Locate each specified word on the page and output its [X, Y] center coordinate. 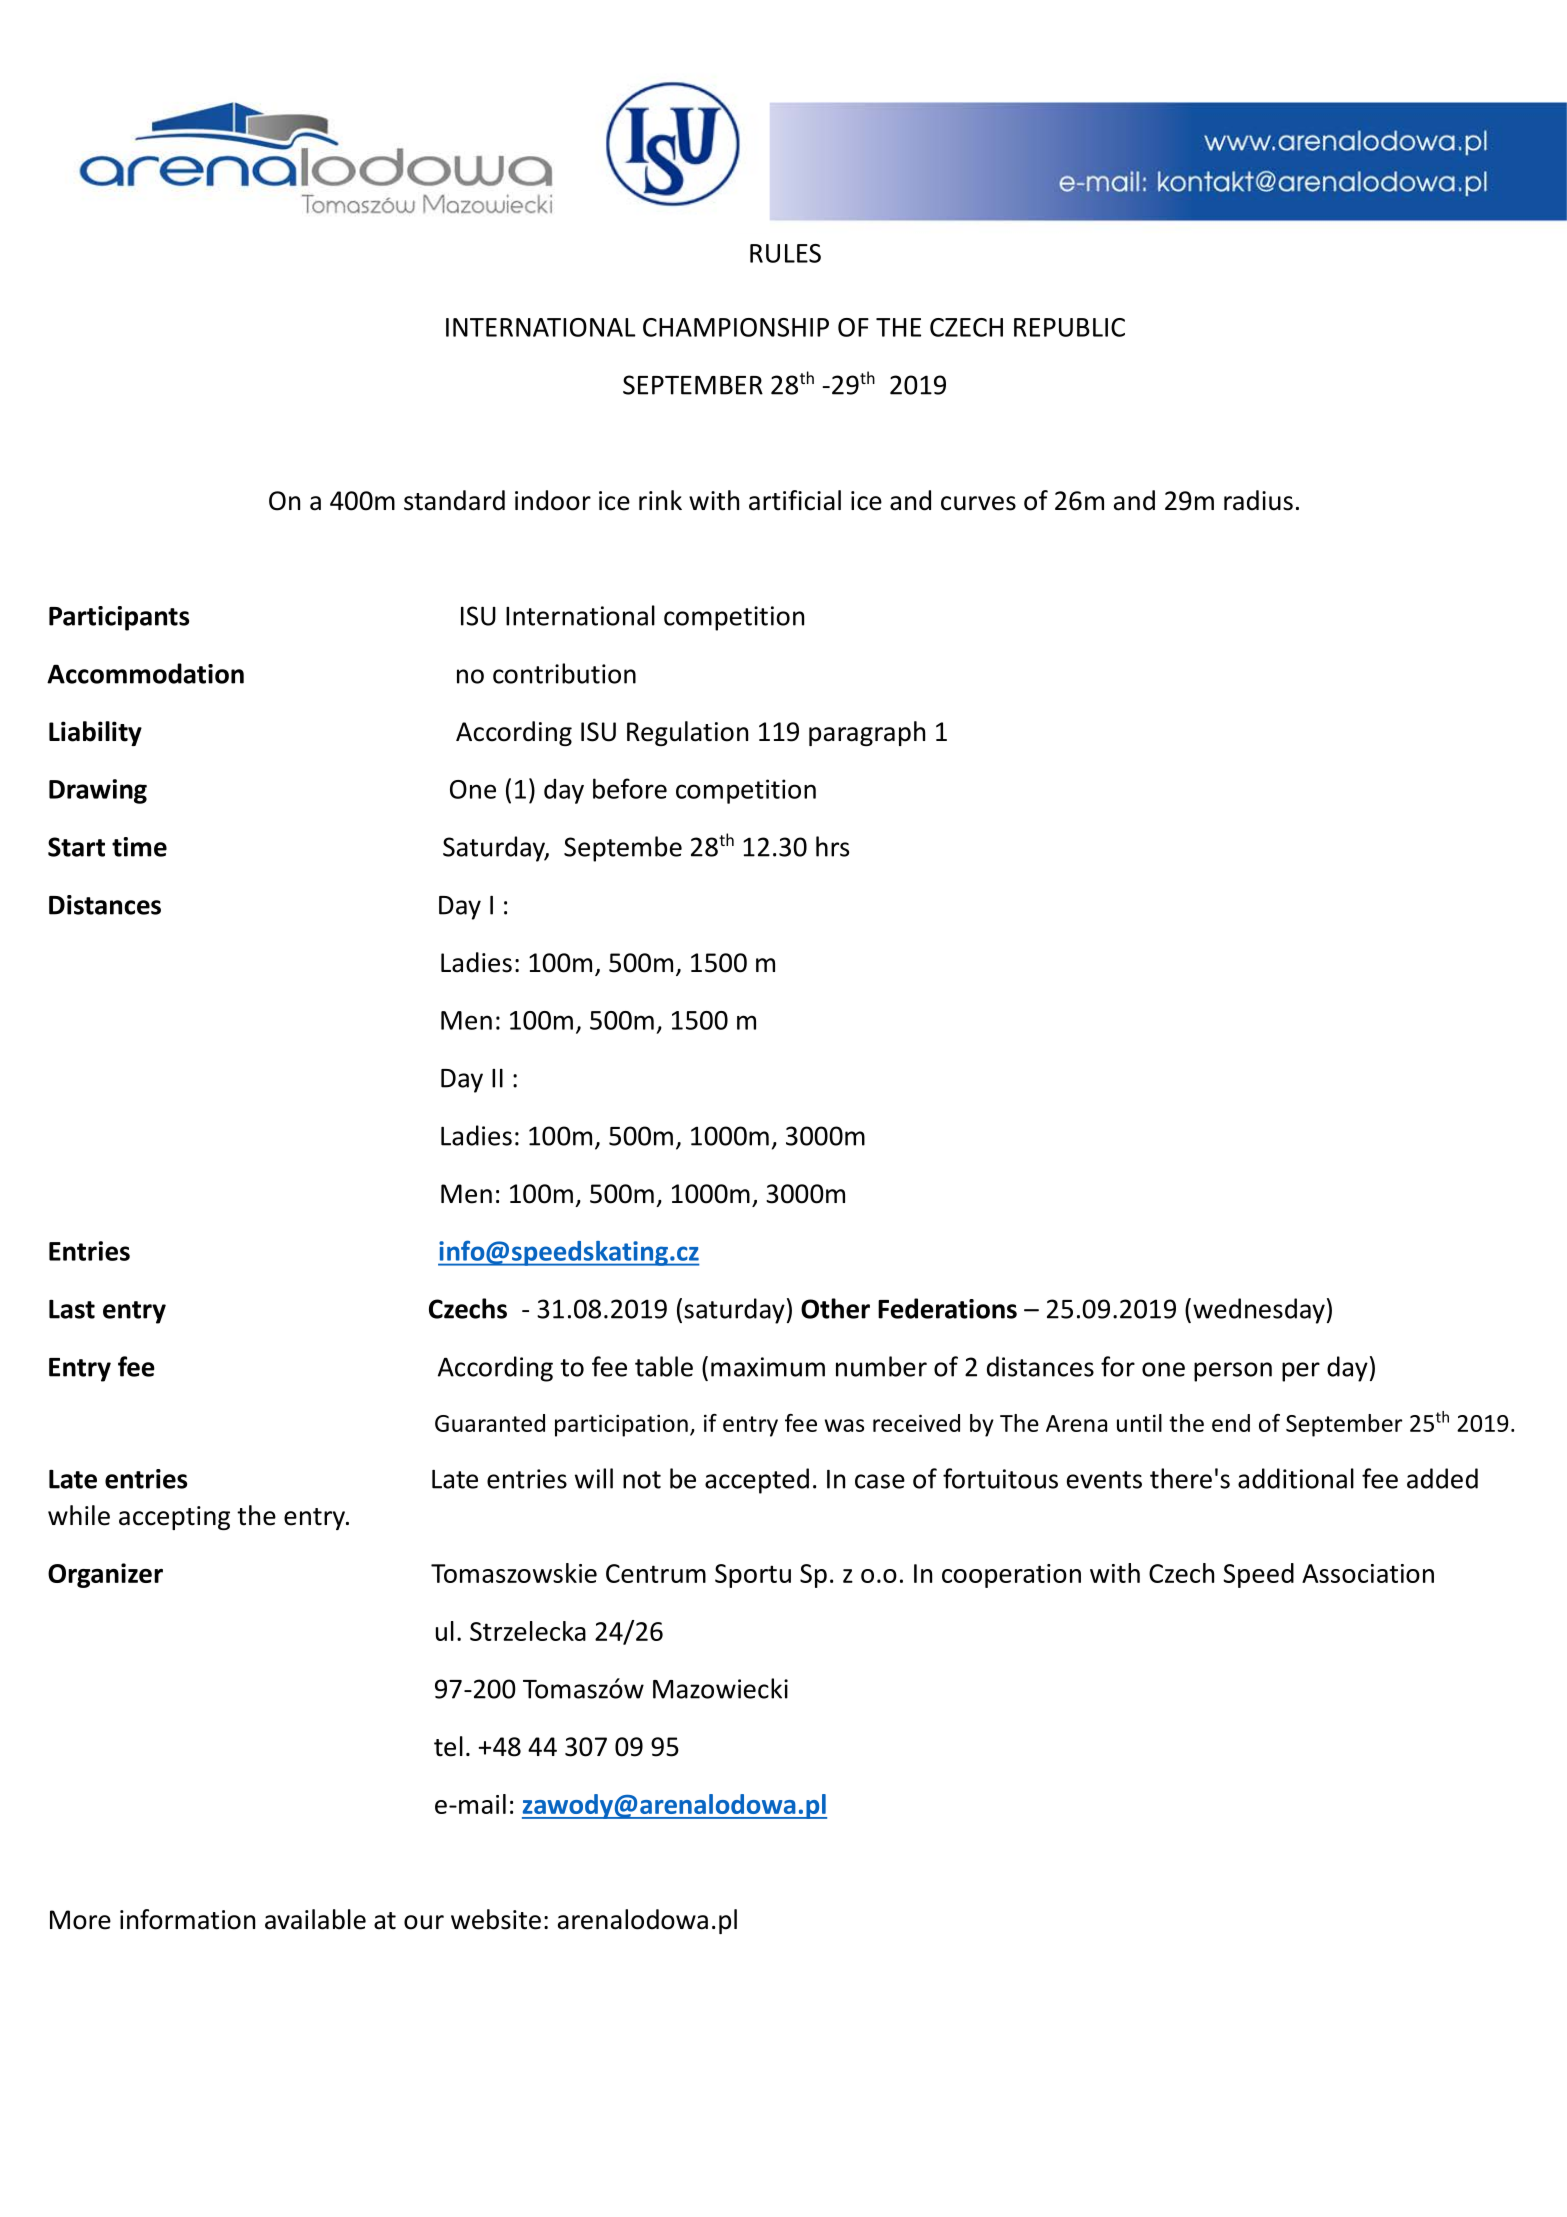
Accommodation [145, 673]
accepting [174, 1518]
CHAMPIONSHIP [736, 327]
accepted [757, 1481]
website [496, 1919]
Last [72, 1309]
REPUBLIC [1069, 327]
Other [835, 1308]
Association [1368, 1573]
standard [454, 500]
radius [1258, 500]
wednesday [1259, 1311]
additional [1296, 1478]
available [315, 1919]
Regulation [687, 733]
